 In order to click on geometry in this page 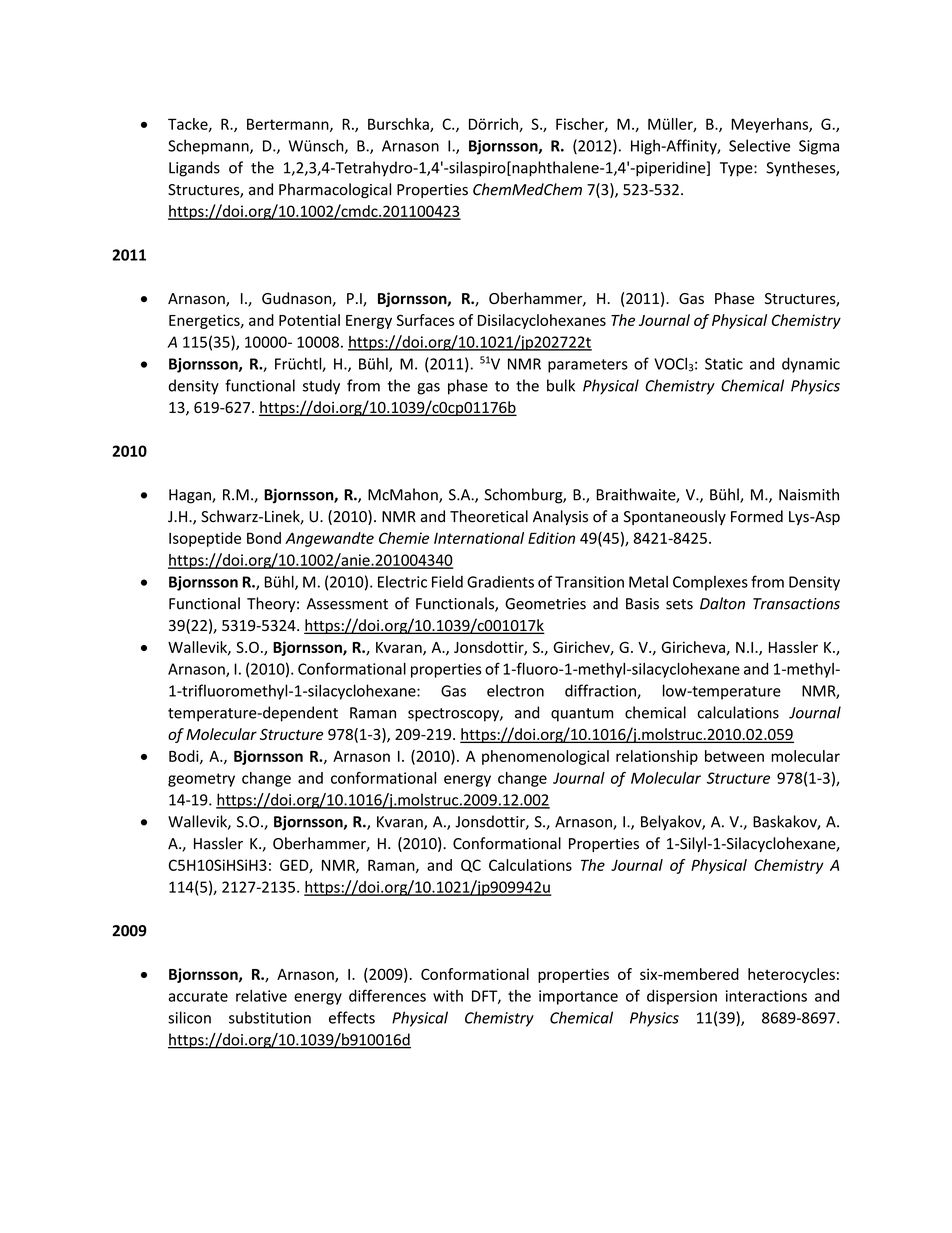, I will do `click(201, 780)`.
